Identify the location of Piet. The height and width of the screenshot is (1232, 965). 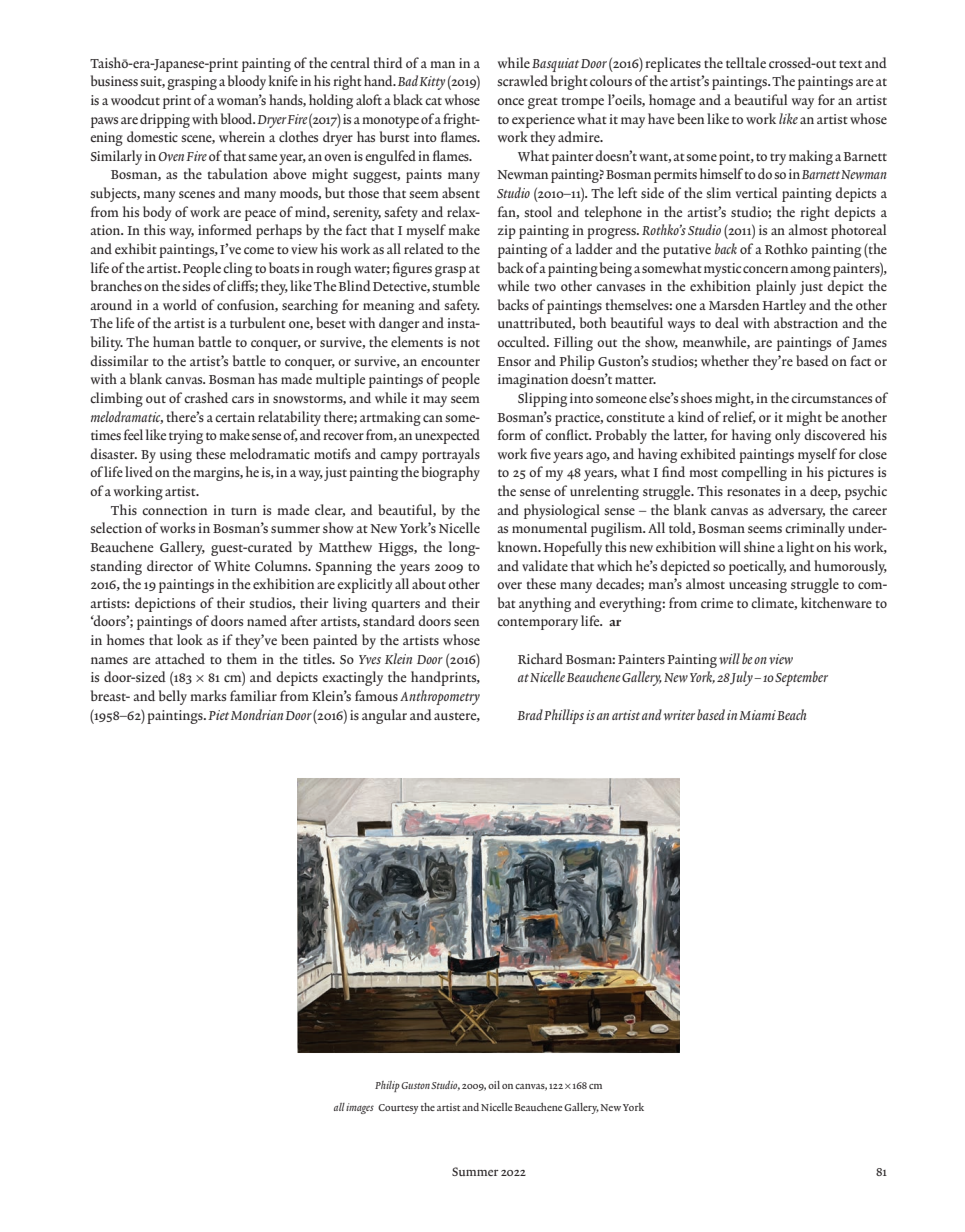
(218, 715).
